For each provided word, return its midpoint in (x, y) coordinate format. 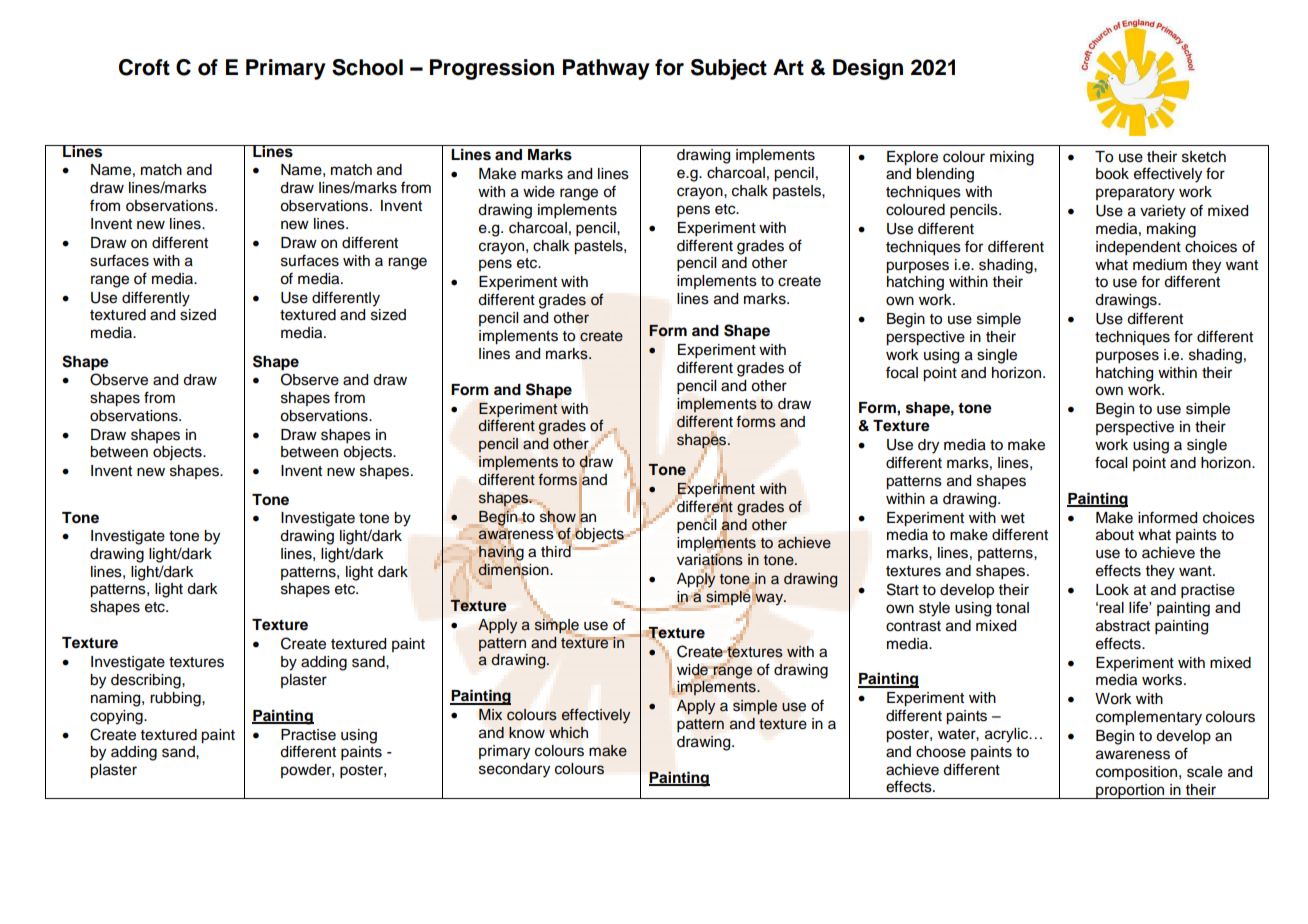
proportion (1130, 791)
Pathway (606, 69)
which (568, 733)
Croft (144, 67)
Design (868, 69)
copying (117, 717)
